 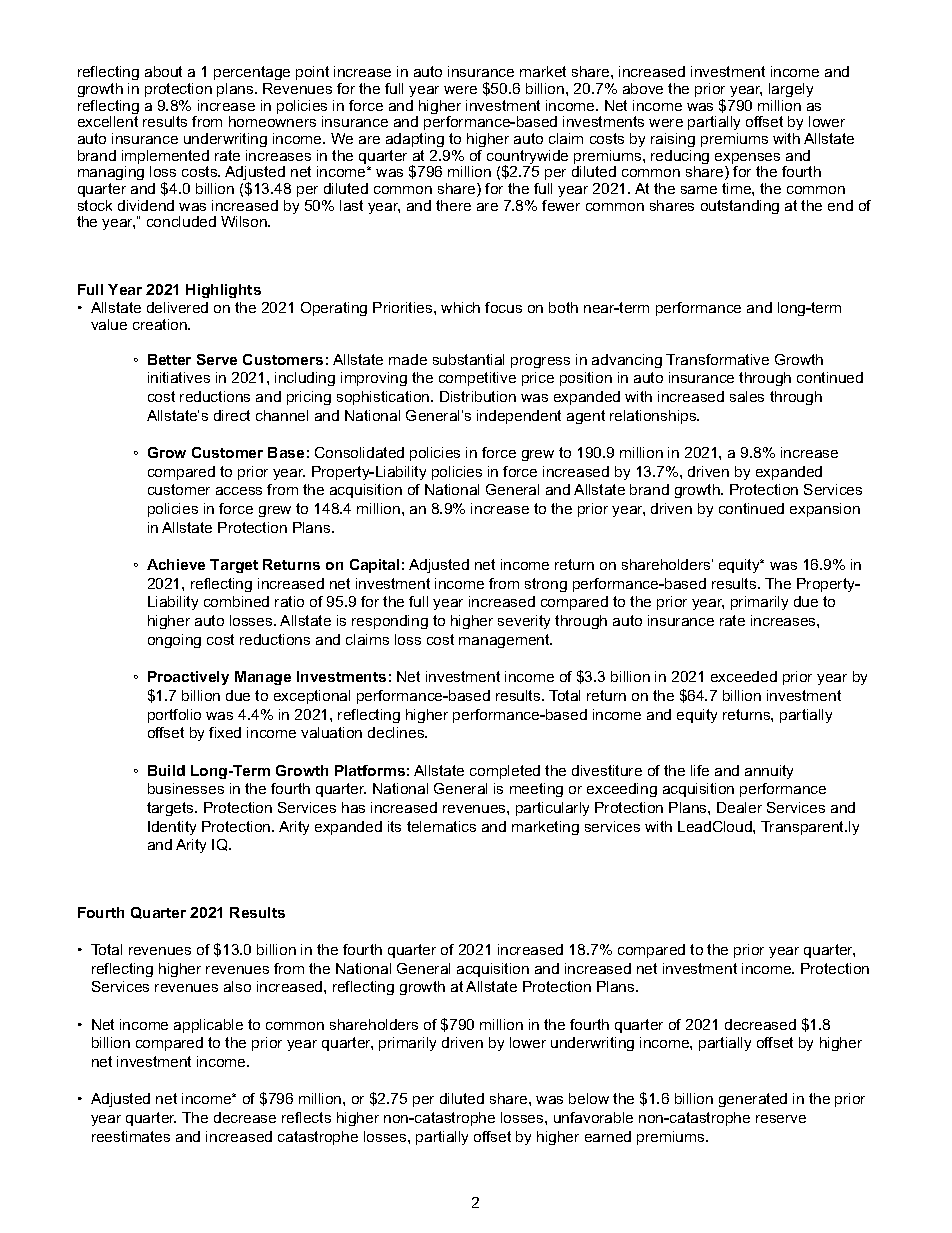 I want to click on adapting, so click(x=415, y=140).
